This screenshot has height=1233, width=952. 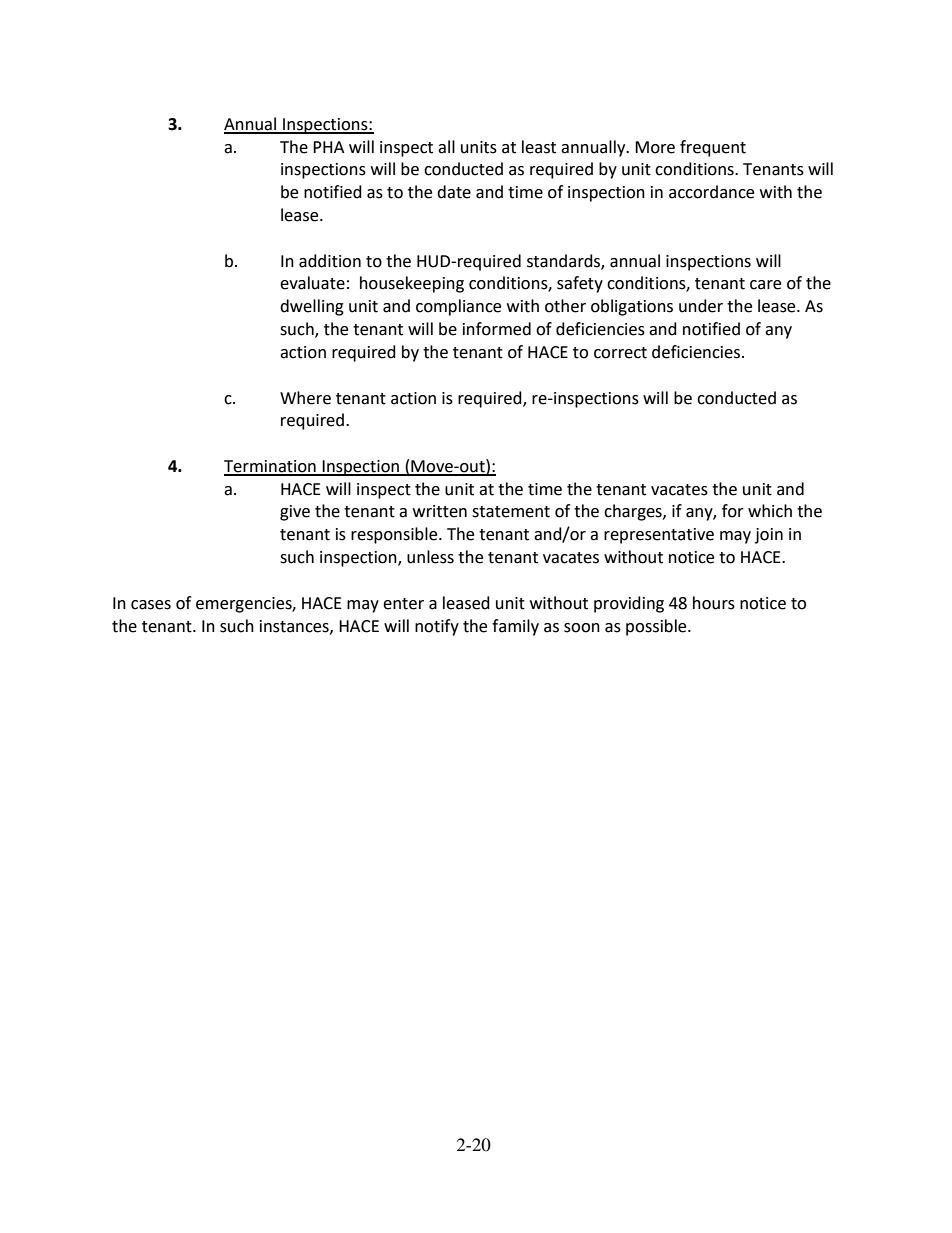 What do you see at coordinates (312, 307) in the screenshot?
I see `dwelling` at bounding box center [312, 307].
